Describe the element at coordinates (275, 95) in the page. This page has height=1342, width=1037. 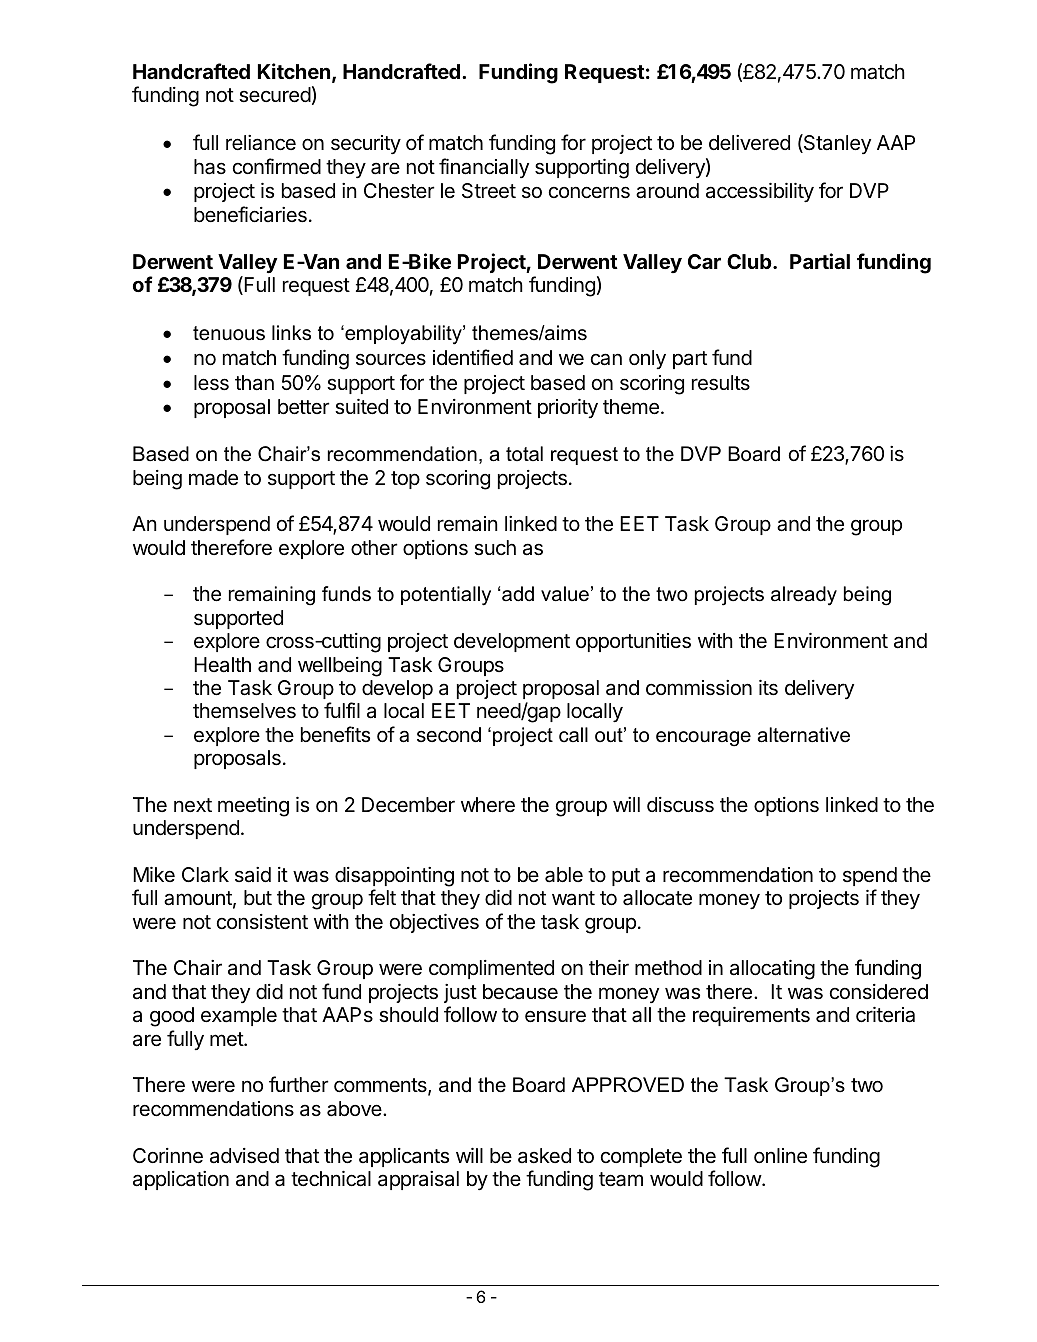
I see `secured` at that location.
